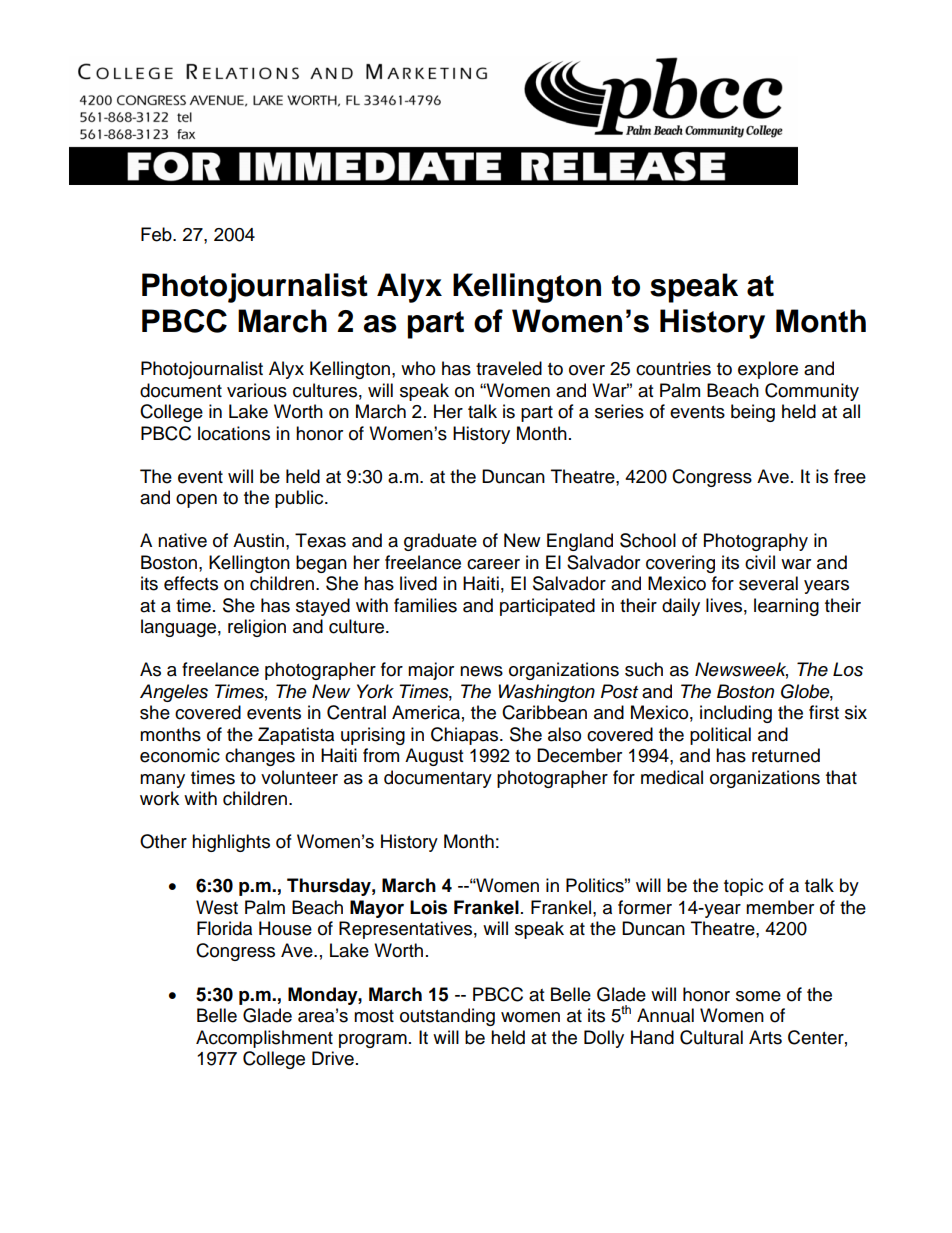 The width and height of the screenshot is (952, 1233). I want to click on explore, so click(768, 370).
